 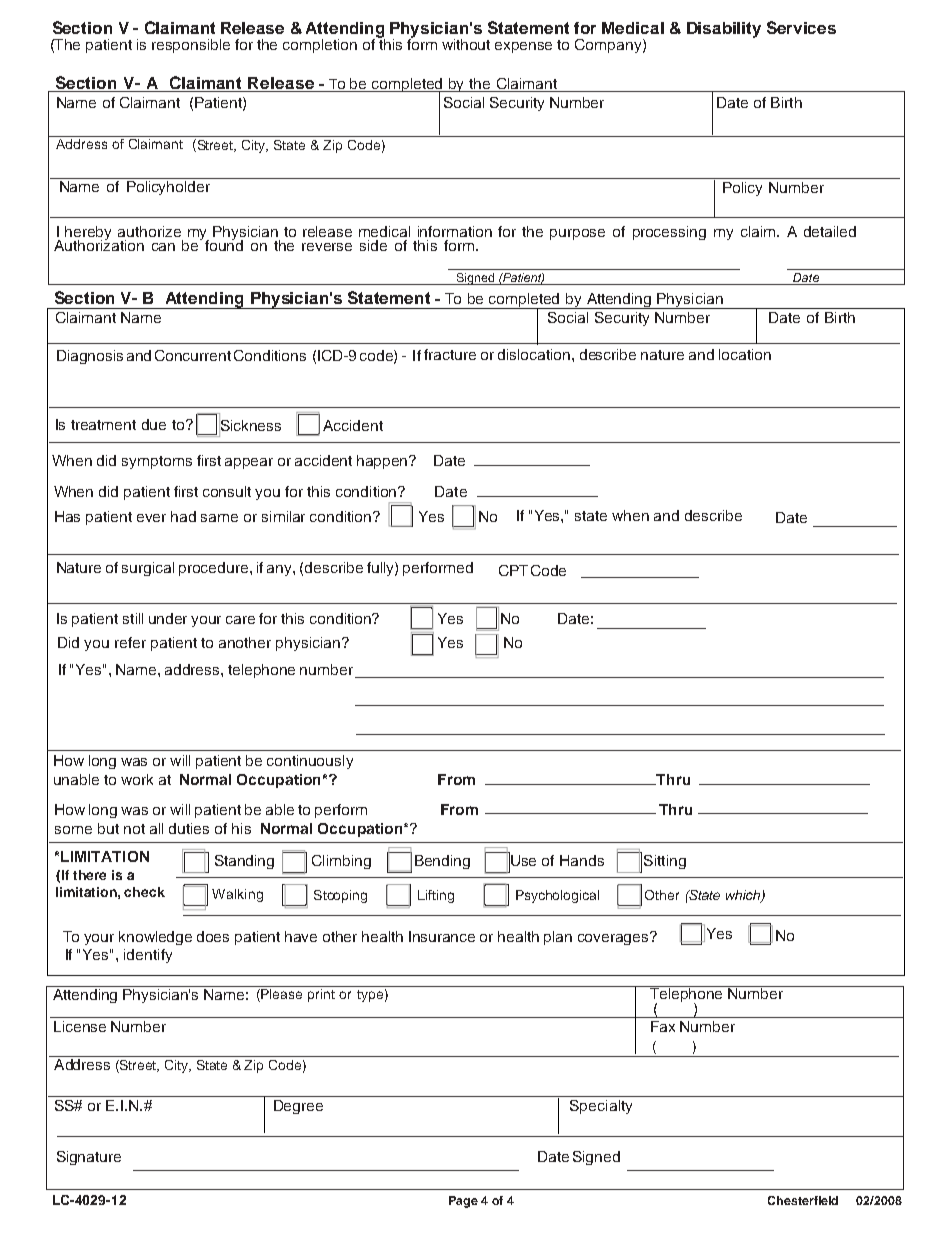 I want to click on responsible, so click(x=191, y=46).
